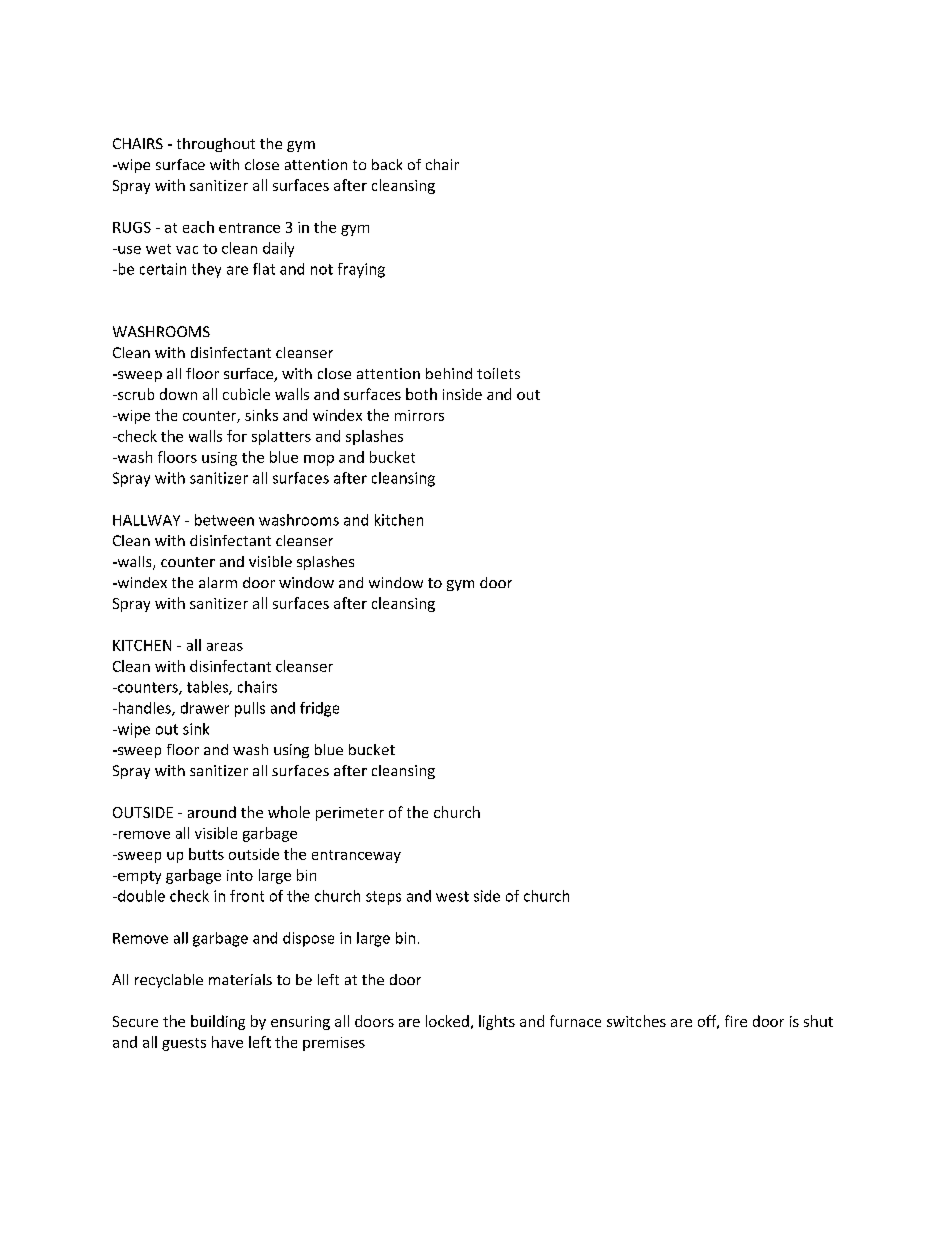 The width and height of the screenshot is (952, 1233). What do you see at coordinates (216, 145) in the screenshot?
I see `throughout` at bounding box center [216, 145].
